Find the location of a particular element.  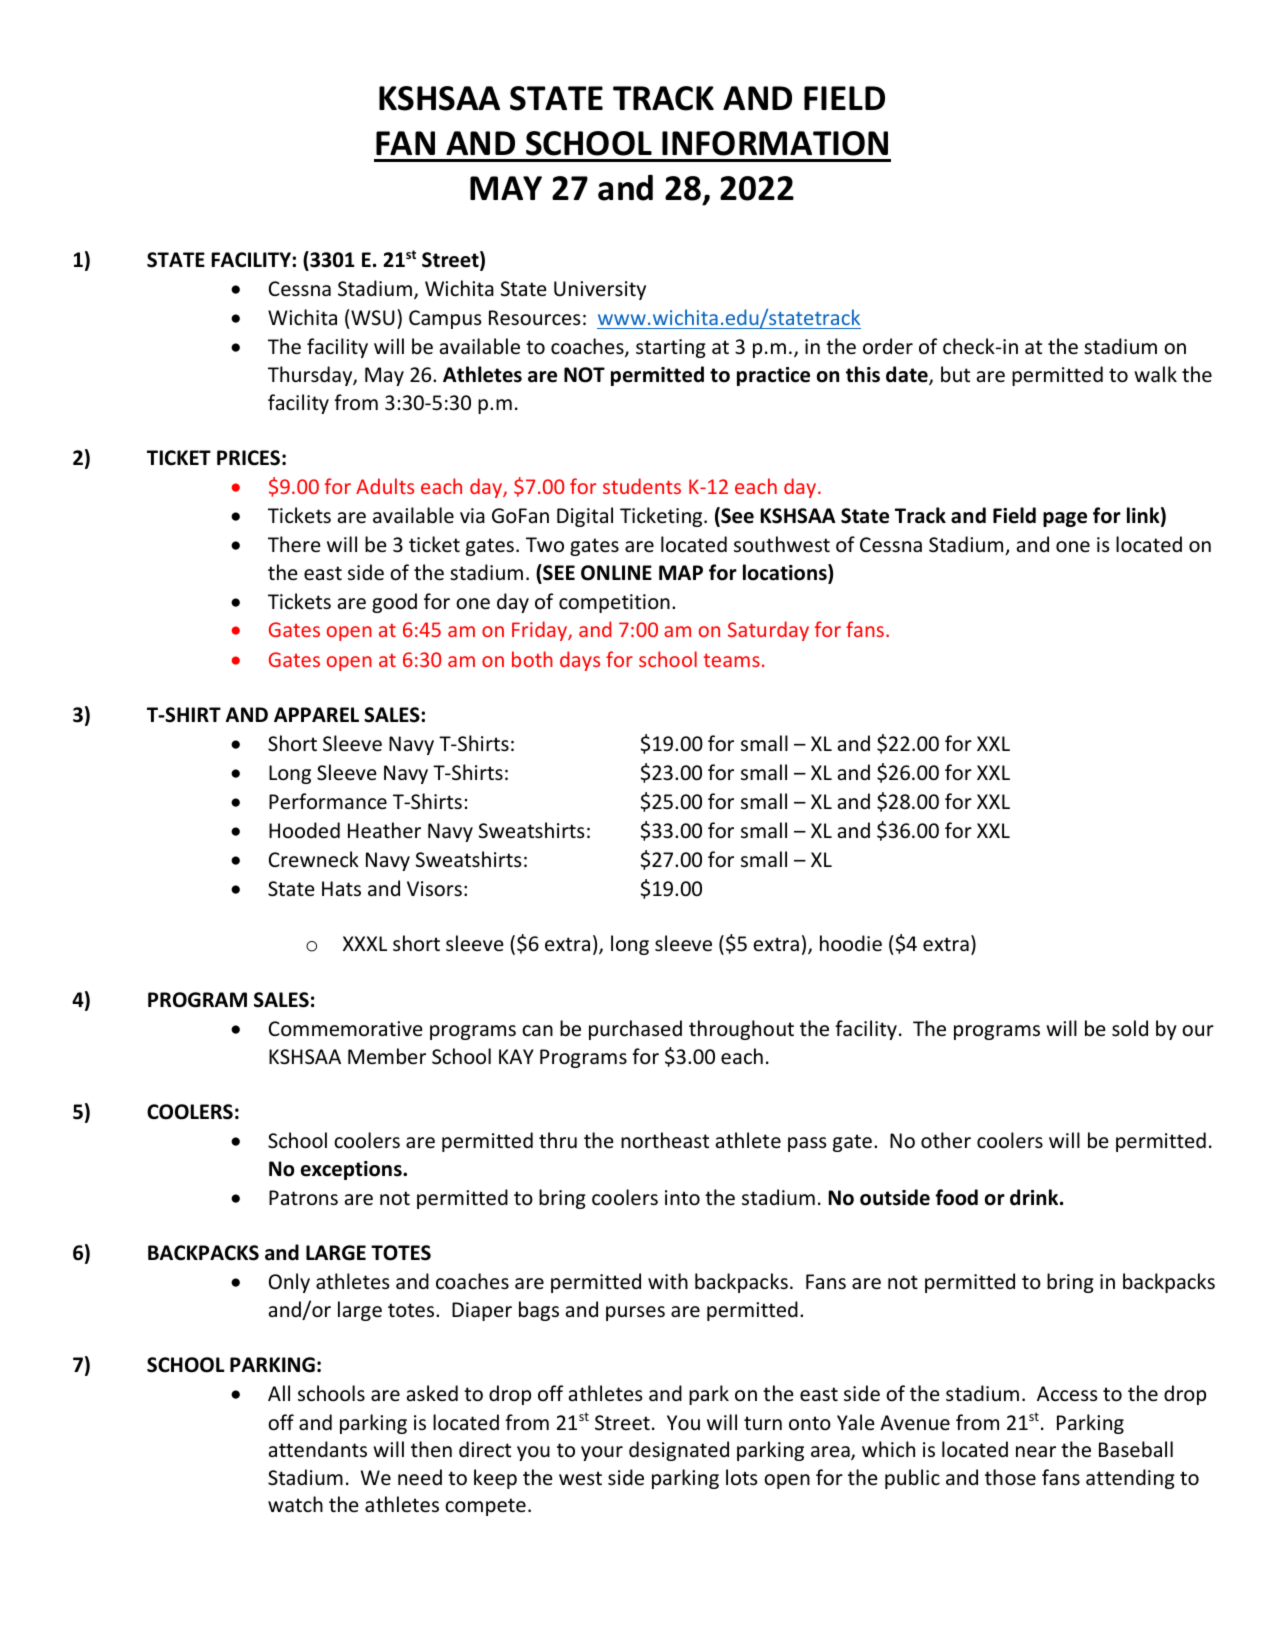

INFORMATION is located at coordinates (775, 143).
